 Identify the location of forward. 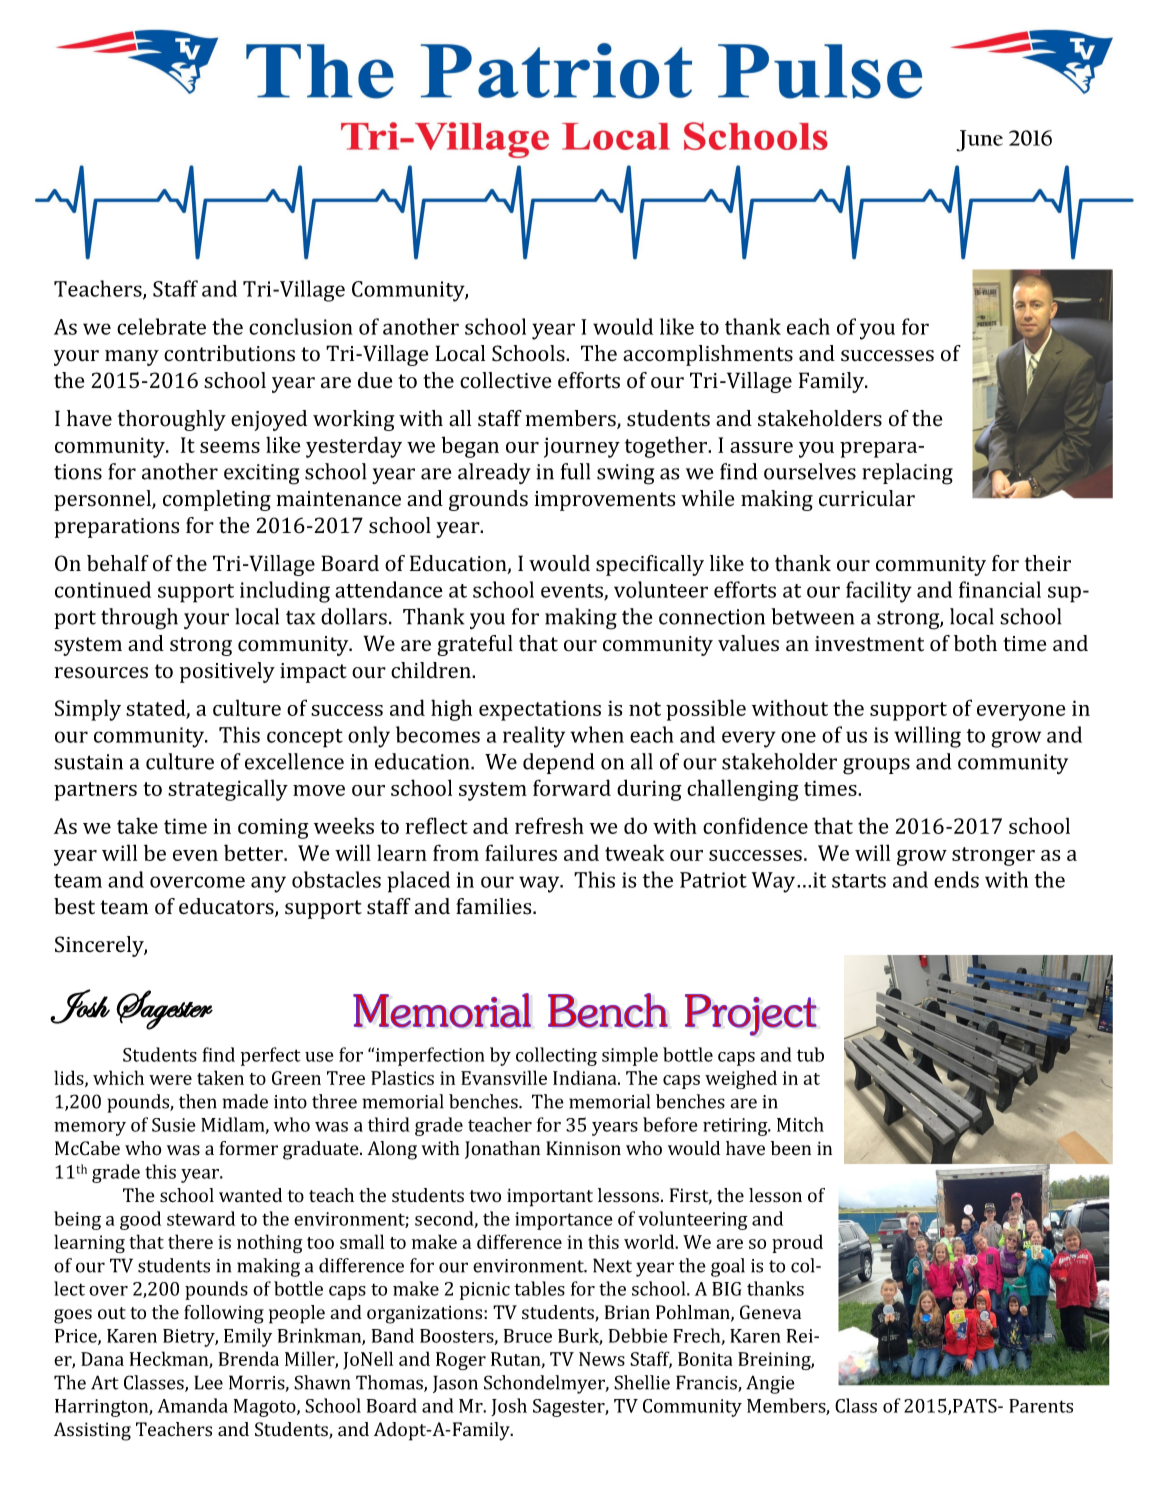
(572, 787).
